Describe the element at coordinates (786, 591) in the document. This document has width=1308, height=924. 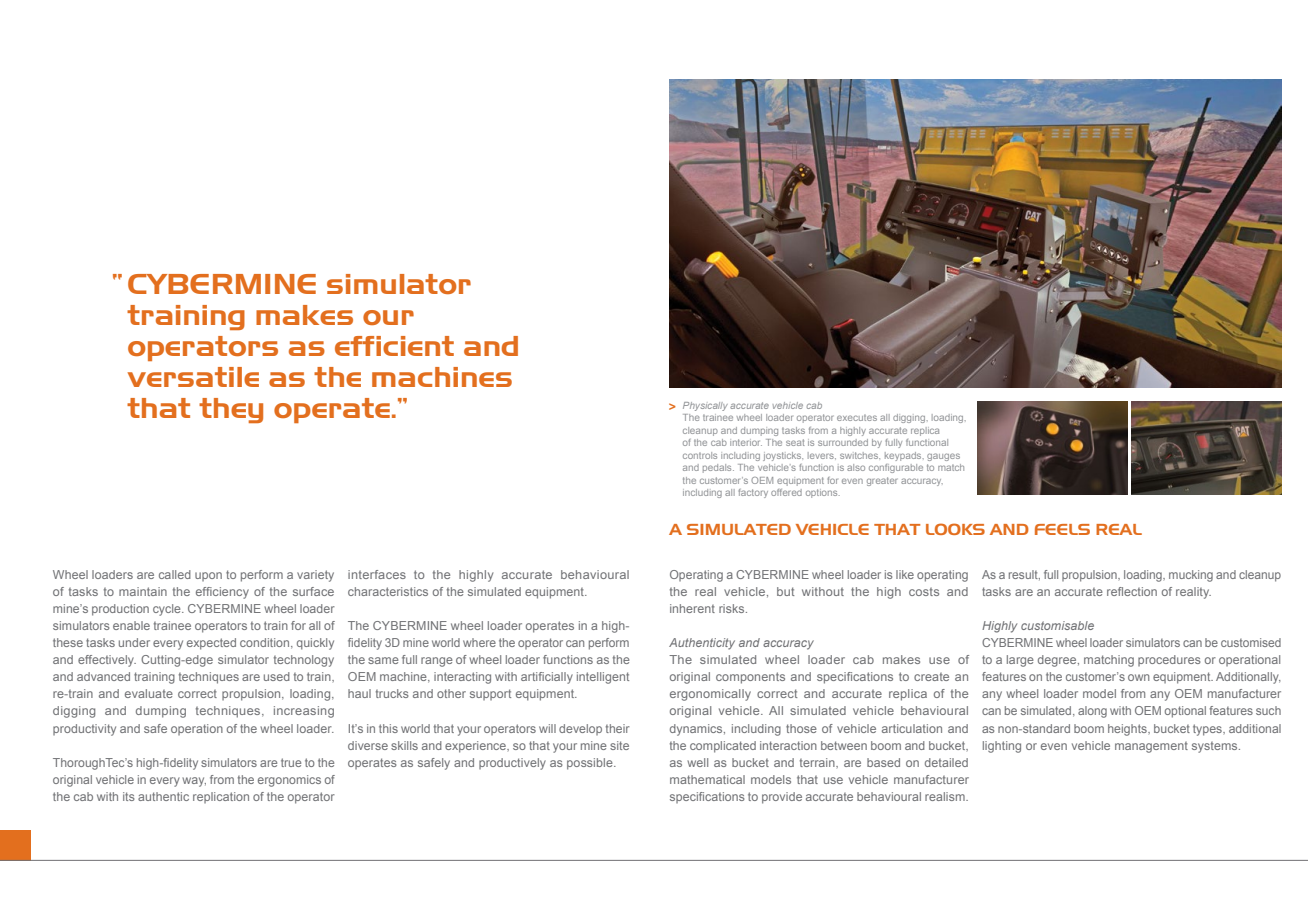
I see `but` at that location.
